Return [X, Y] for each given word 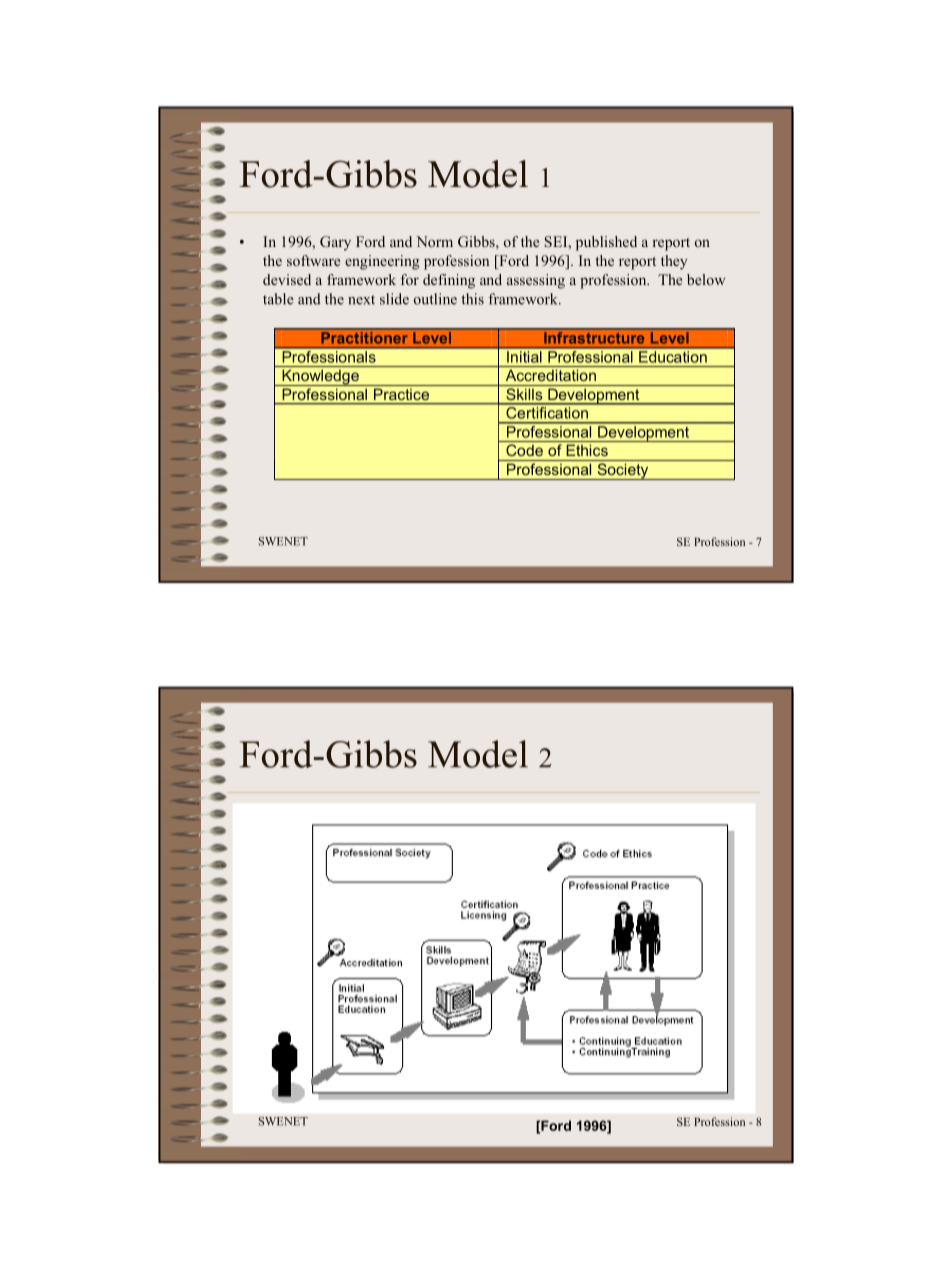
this [472, 299]
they [674, 262]
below [706, 279]
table [278, 299]
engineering [382, 262]
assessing [536, 281]
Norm [434, 241]
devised [287, 279]
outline [435, 299]
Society [623, 471]
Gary [335, 243]
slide [394, 299]
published [606, 243]
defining [449, 281]
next [361, 300]
